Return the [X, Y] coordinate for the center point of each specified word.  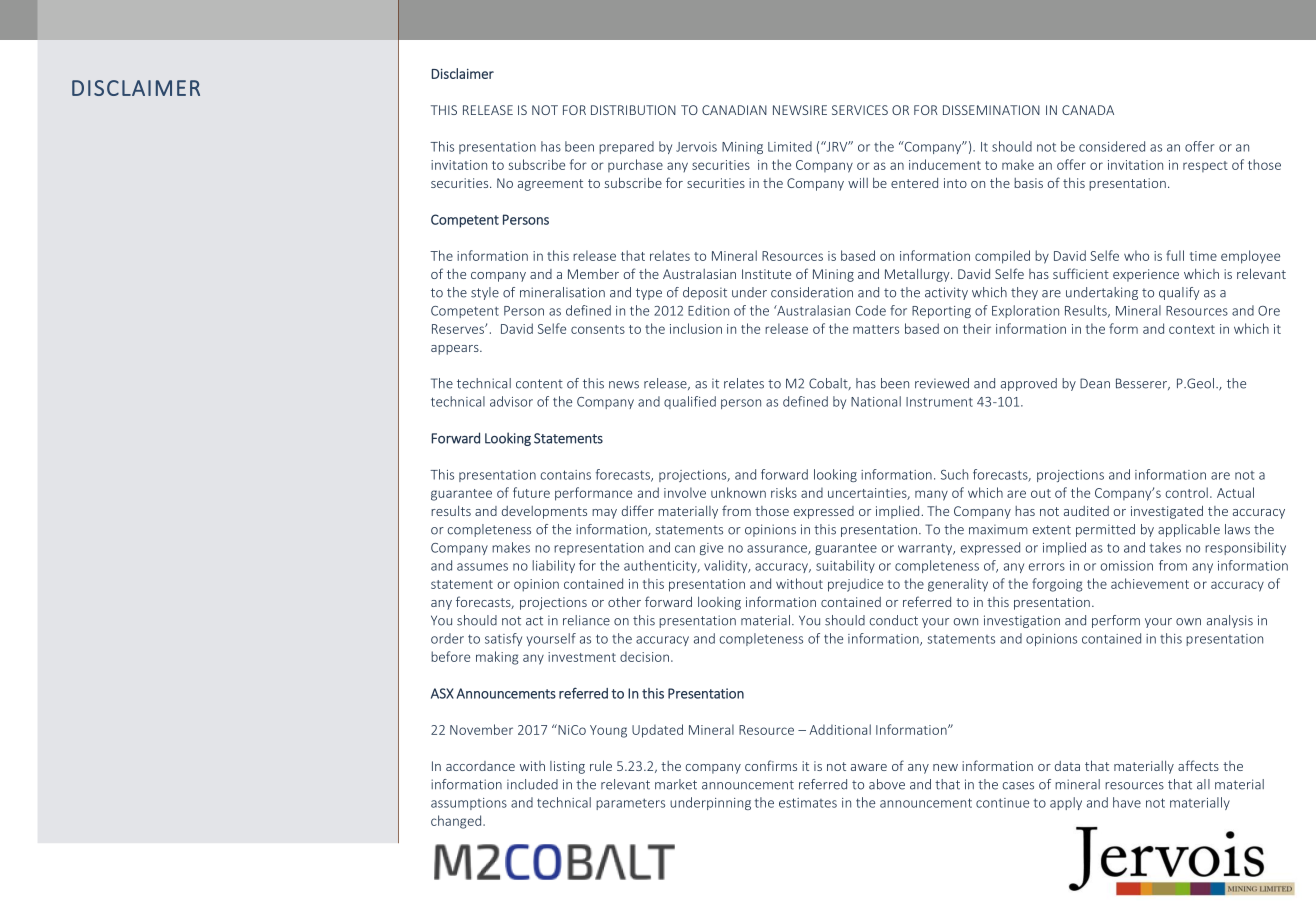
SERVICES [860, 110]
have [1127, 802]
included [532, 784]
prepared [626, 147]
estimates [808, 803]
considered [1112, 146]
